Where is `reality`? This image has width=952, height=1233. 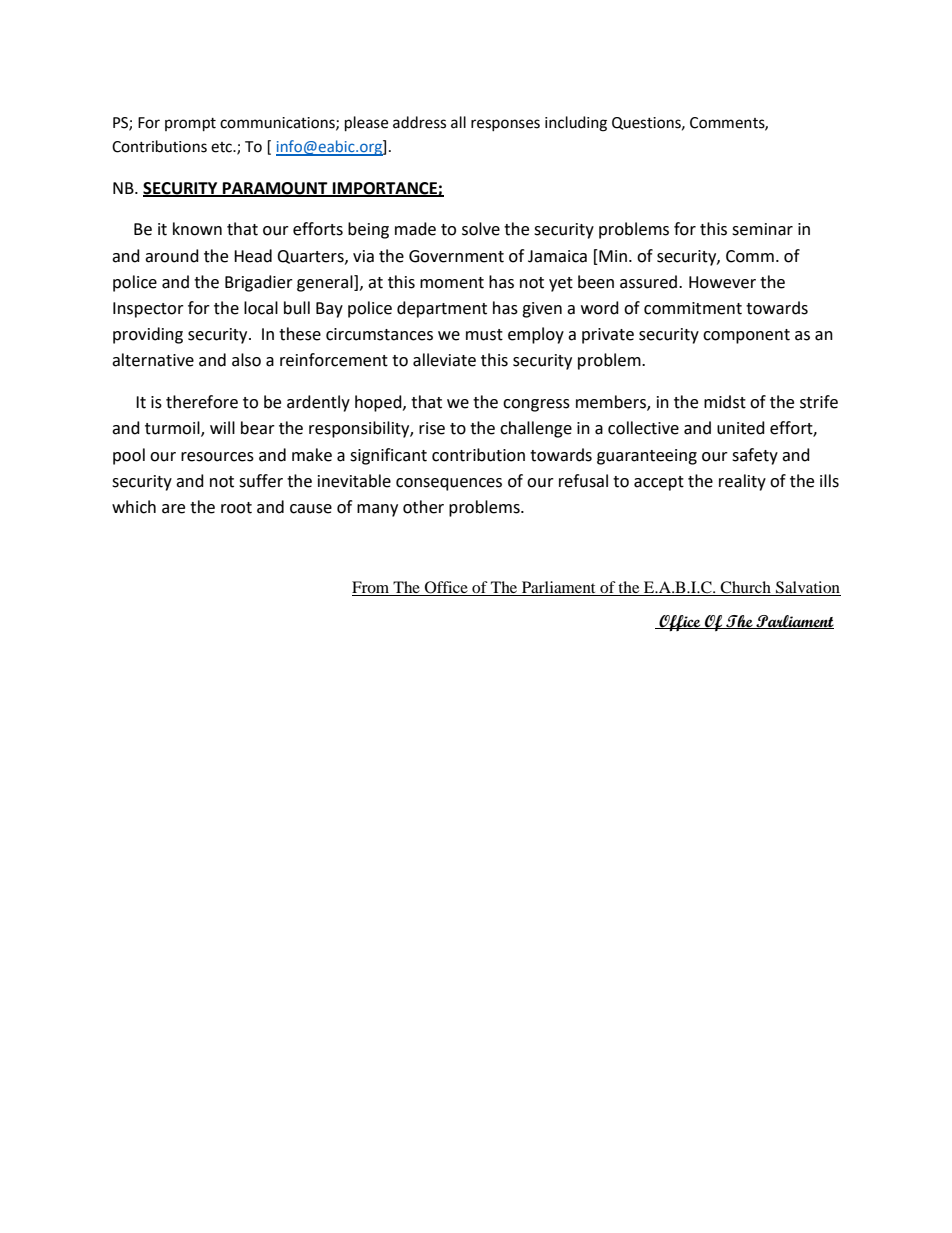 reality is located at coordinates (742, 482).
